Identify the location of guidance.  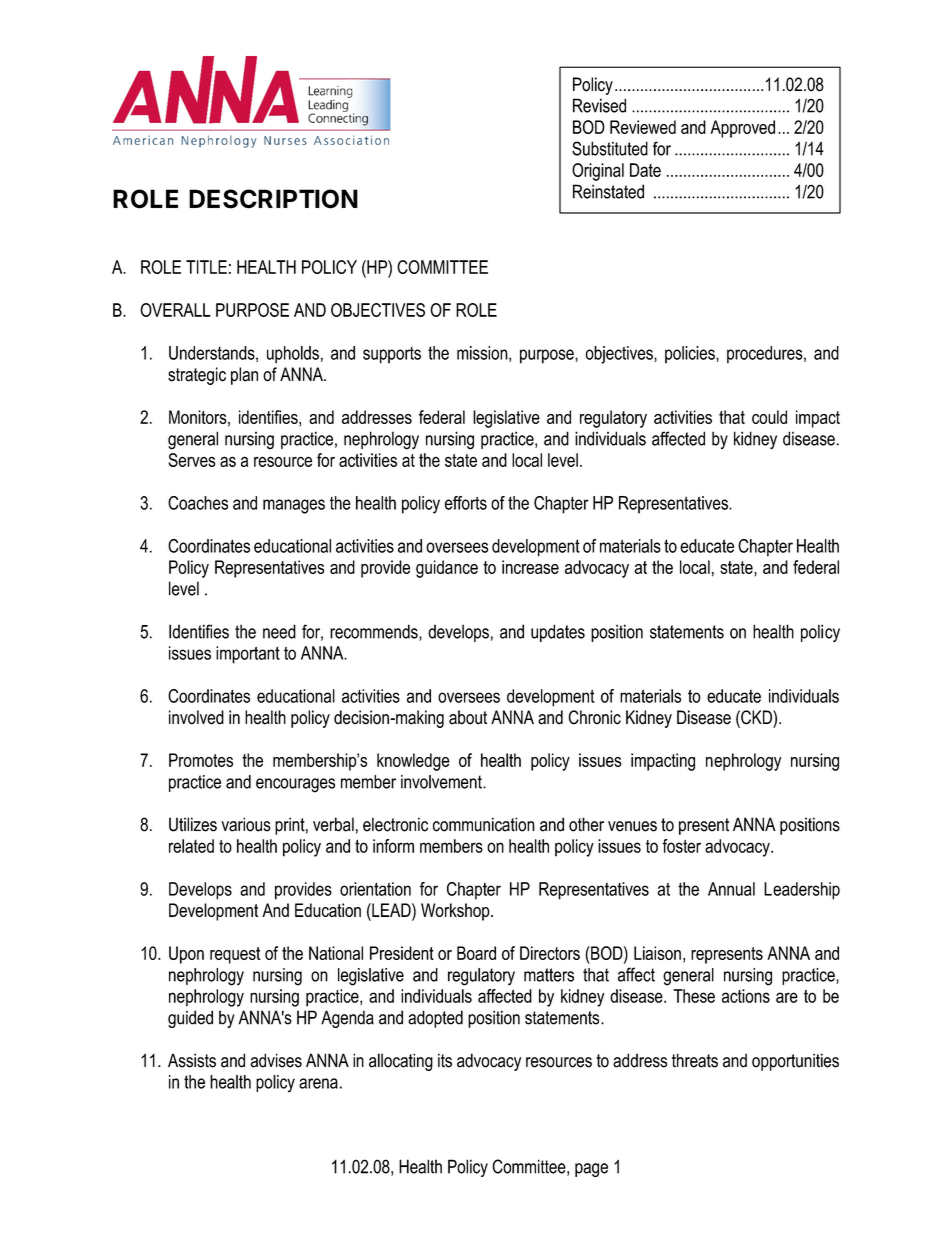
(447, 569).
